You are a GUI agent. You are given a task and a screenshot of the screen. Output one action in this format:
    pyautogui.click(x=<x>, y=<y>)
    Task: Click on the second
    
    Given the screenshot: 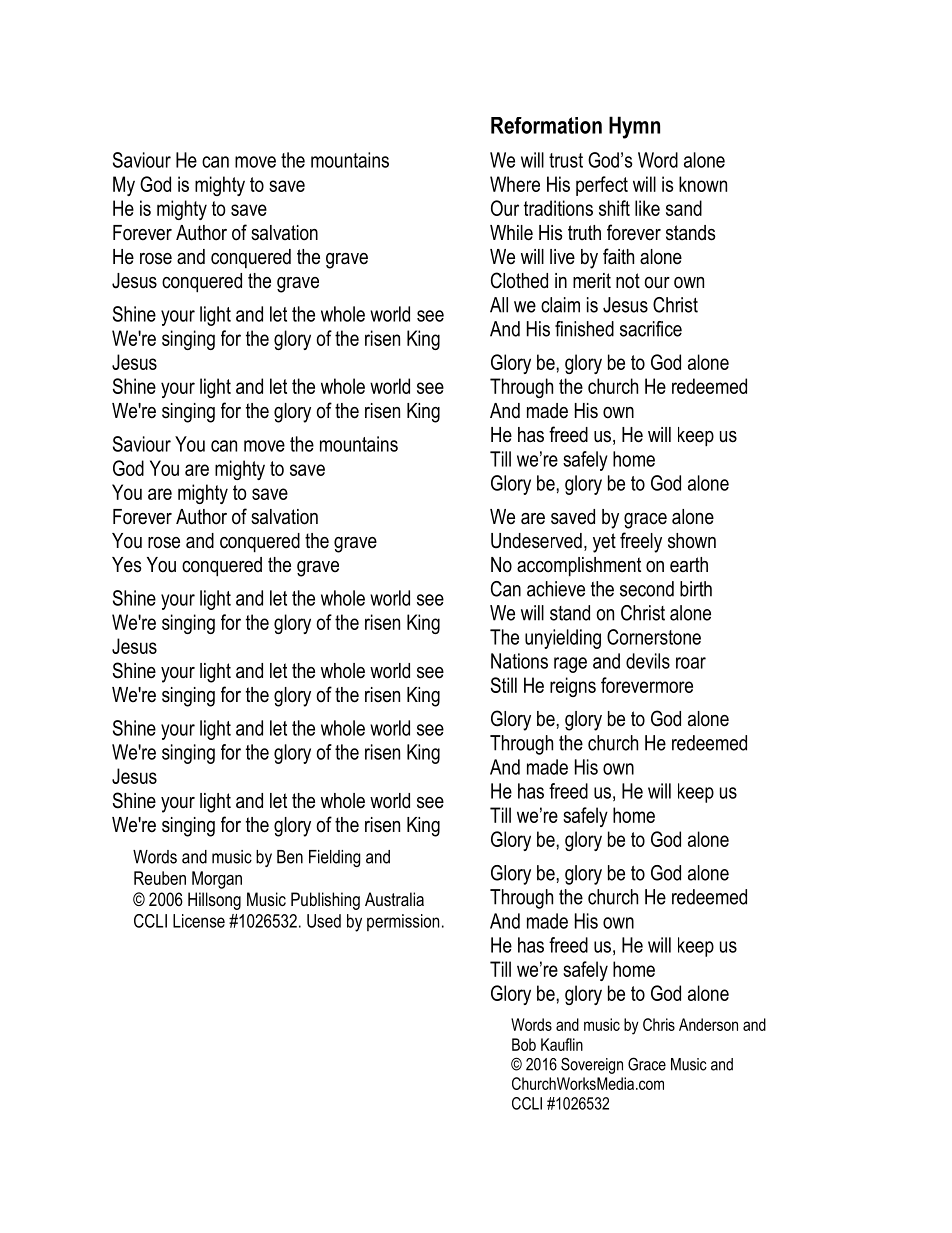 What is the action you would take?
    pyautogui.click(x=647, y=589)
